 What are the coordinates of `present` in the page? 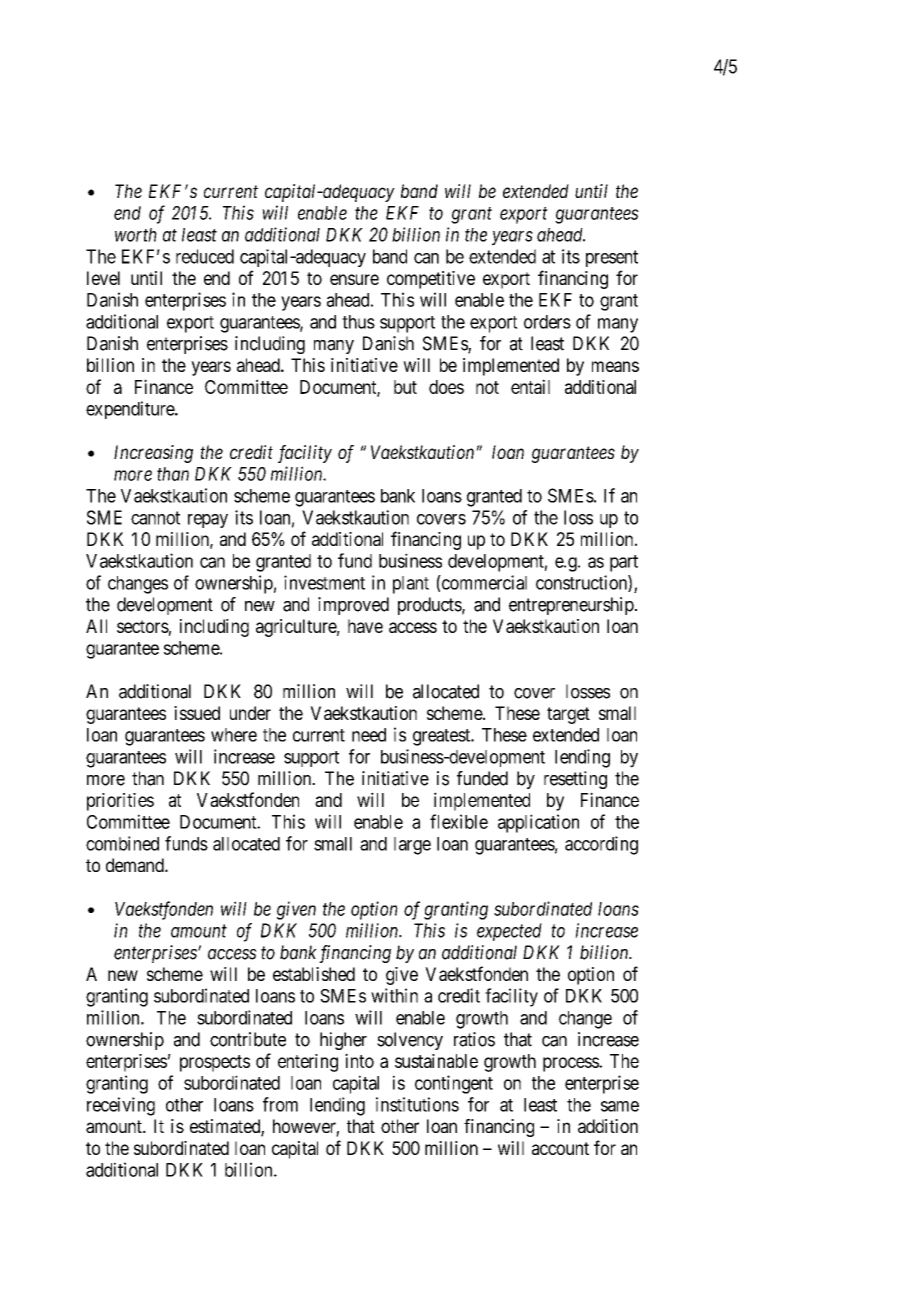 It's located at (612, 258).
